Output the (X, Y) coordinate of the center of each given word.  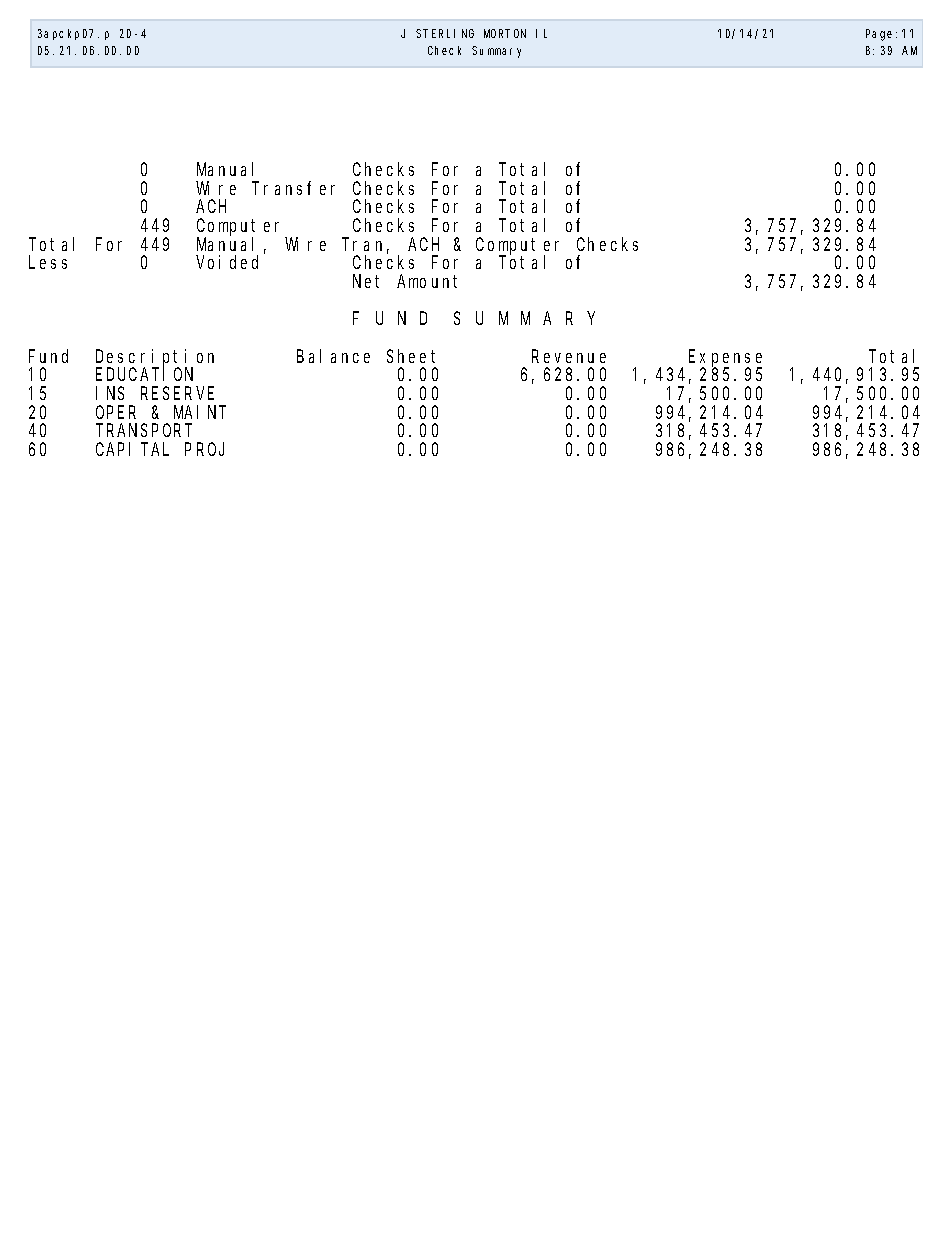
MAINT (200, 412)
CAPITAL (132, 449)
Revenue (569, 356)
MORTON (505, 33)
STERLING (445, 33)
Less (48, 263)
